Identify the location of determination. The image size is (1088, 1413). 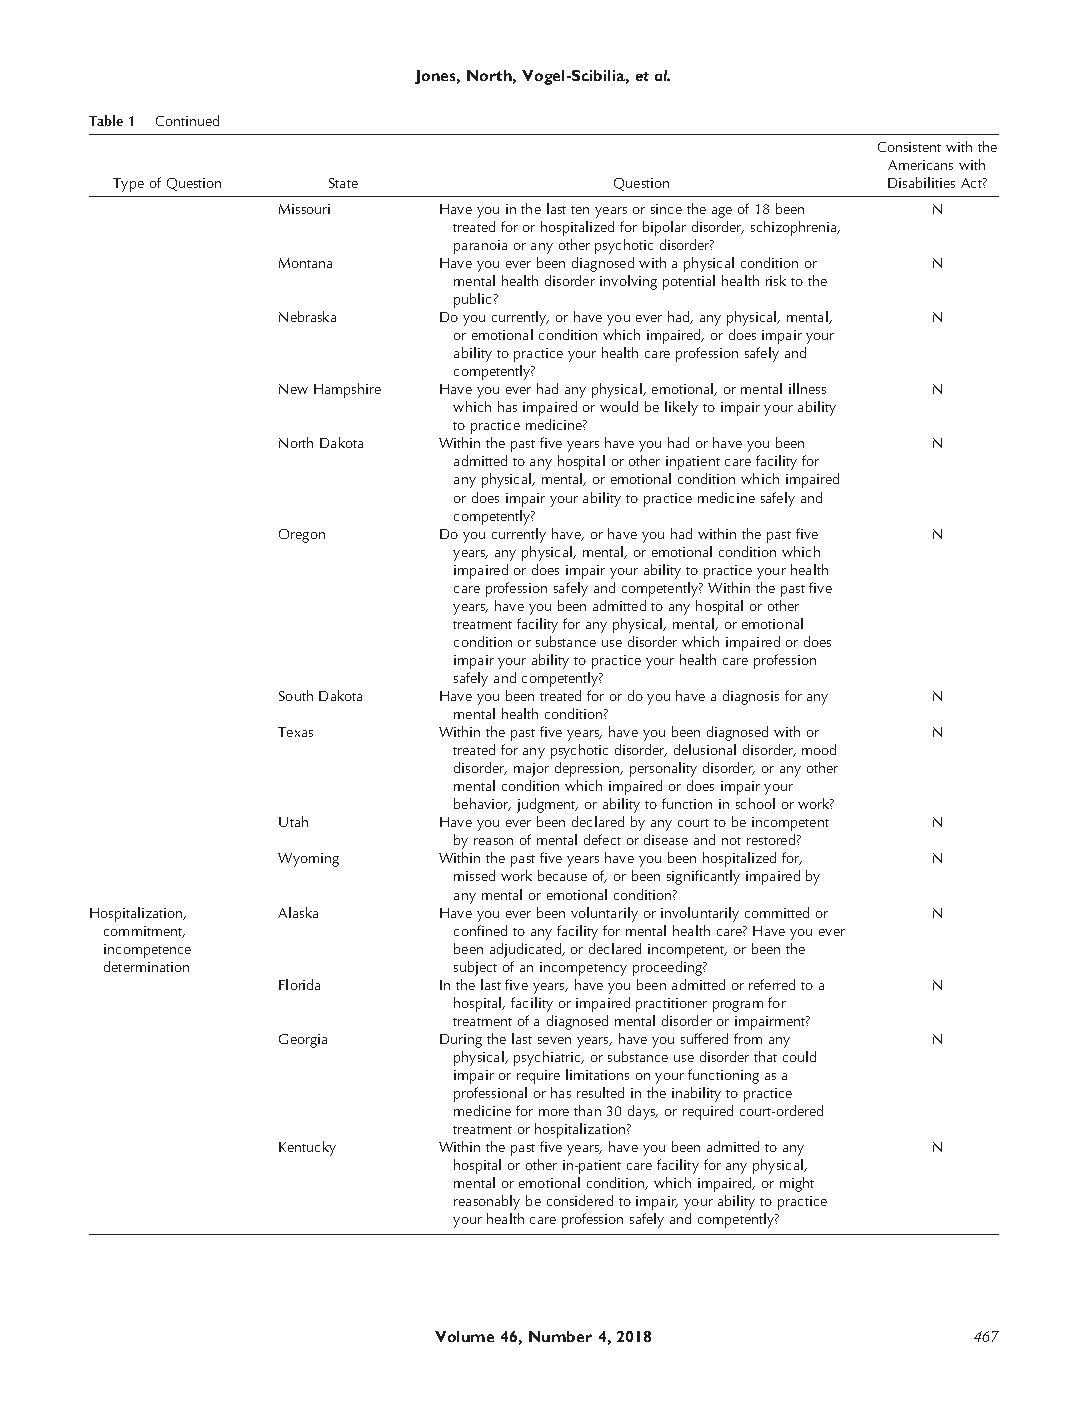
(146, 966).
